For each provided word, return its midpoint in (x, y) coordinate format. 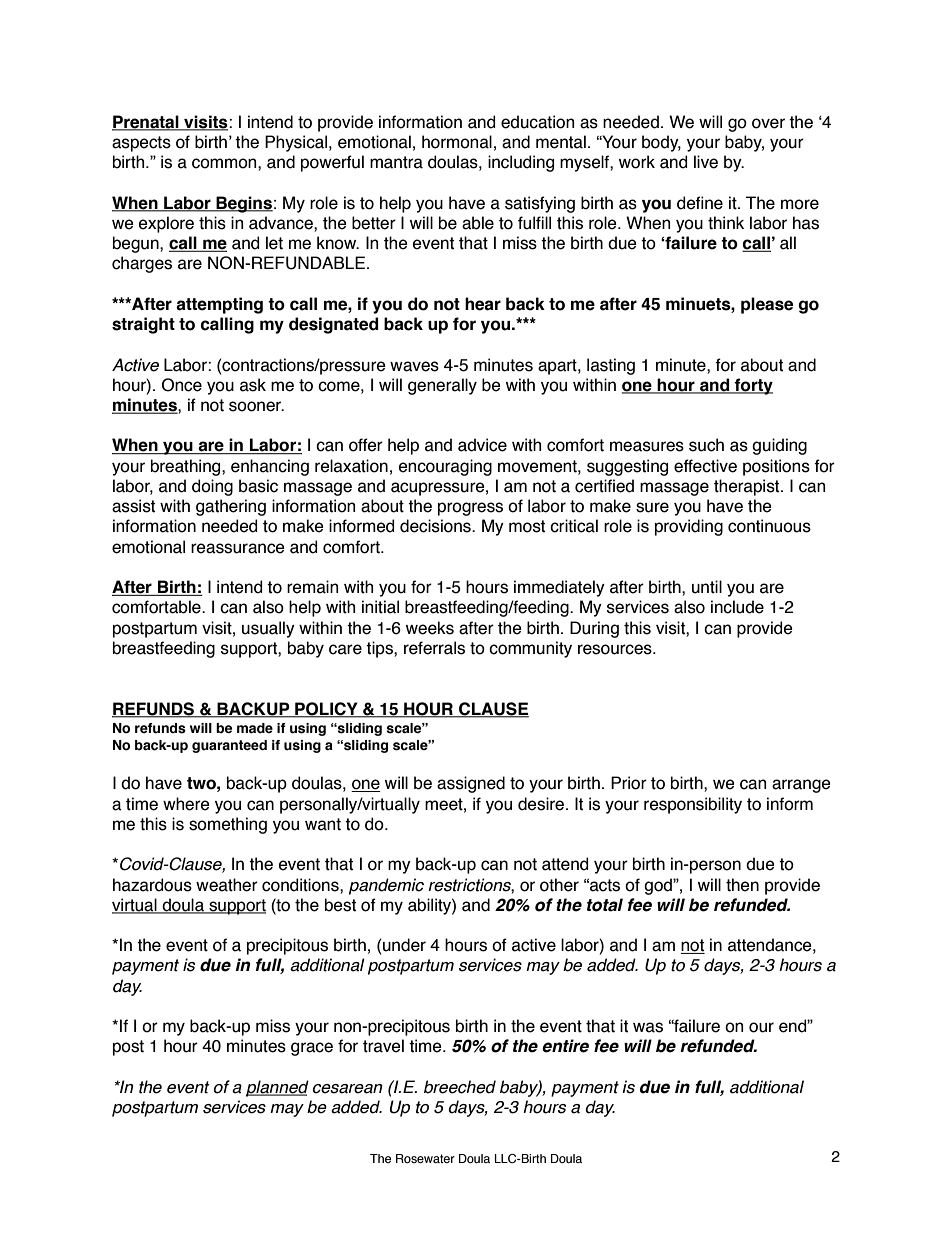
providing (689, 527)
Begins (243, 204)
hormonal (457, 142)
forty (753, 386)
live (706, 162)
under (404, 945)
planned (277, 1088)
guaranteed (229, 746)
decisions (436, 526)
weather (227, 885)
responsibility (693, 805)
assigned (471, 784)
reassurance (238, 548)
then (742, 885)
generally (442, 386)
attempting (219, 305)
